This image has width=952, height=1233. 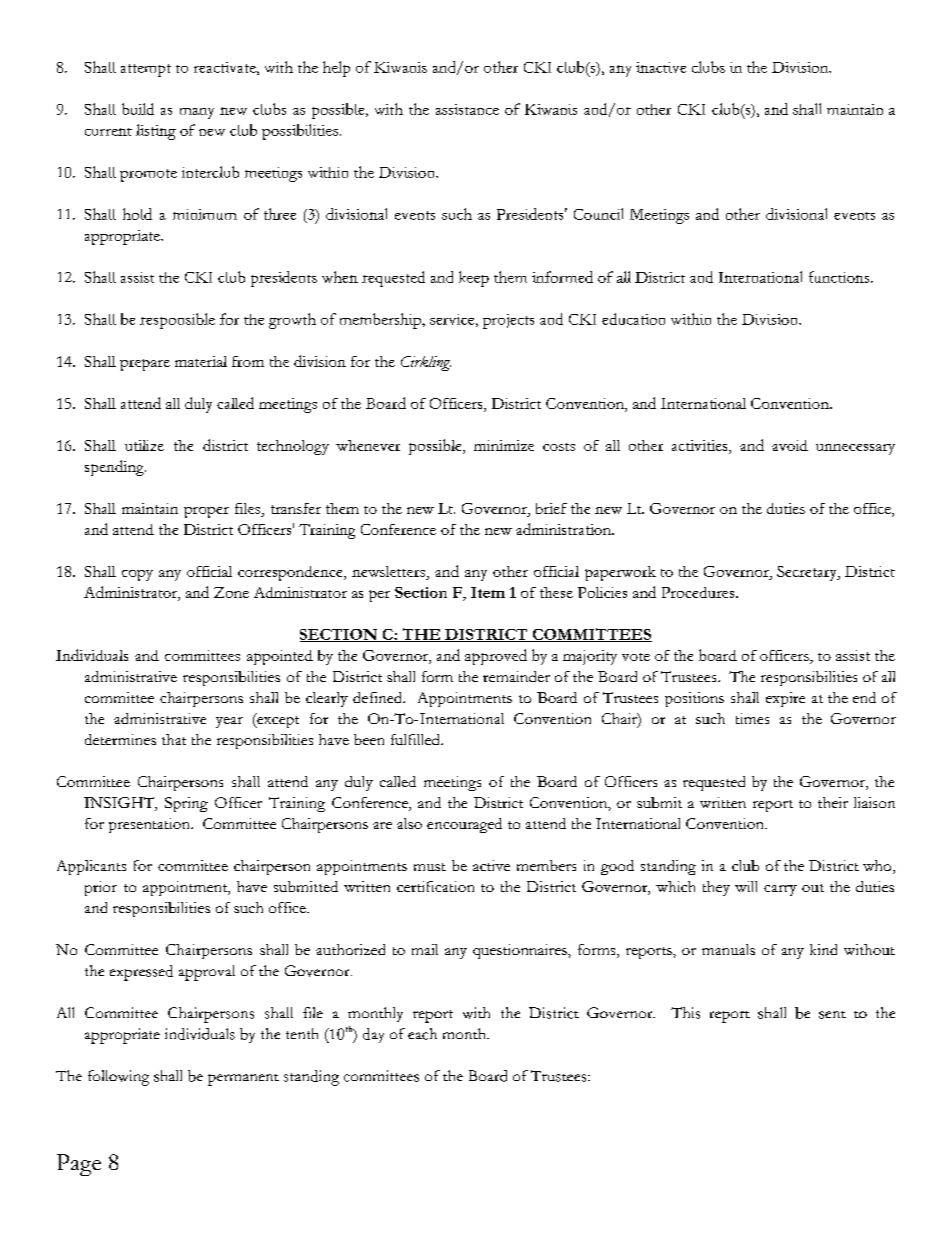 I want to click on material, so click(x=201, y=361).
